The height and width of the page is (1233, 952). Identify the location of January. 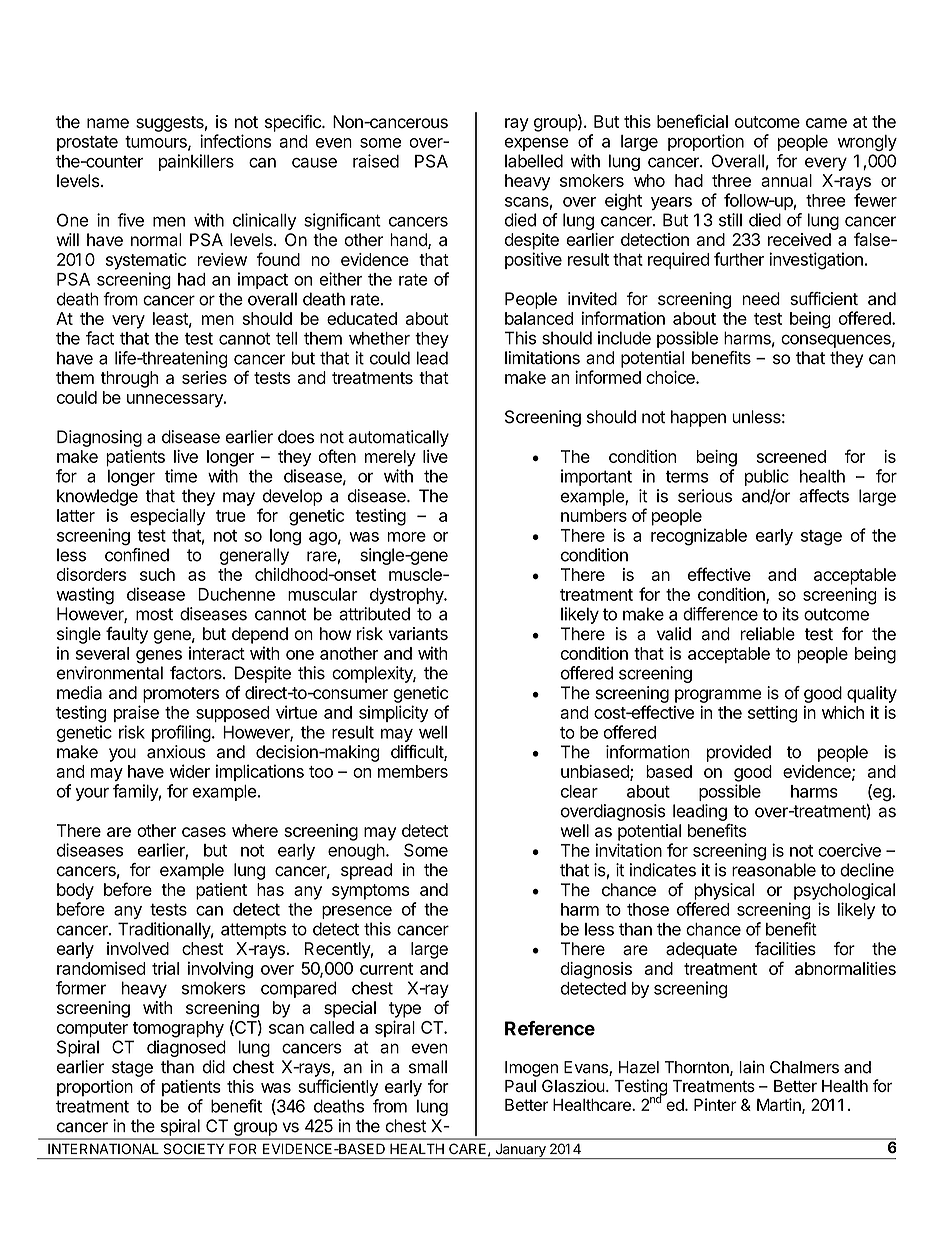
(520, 1151).
